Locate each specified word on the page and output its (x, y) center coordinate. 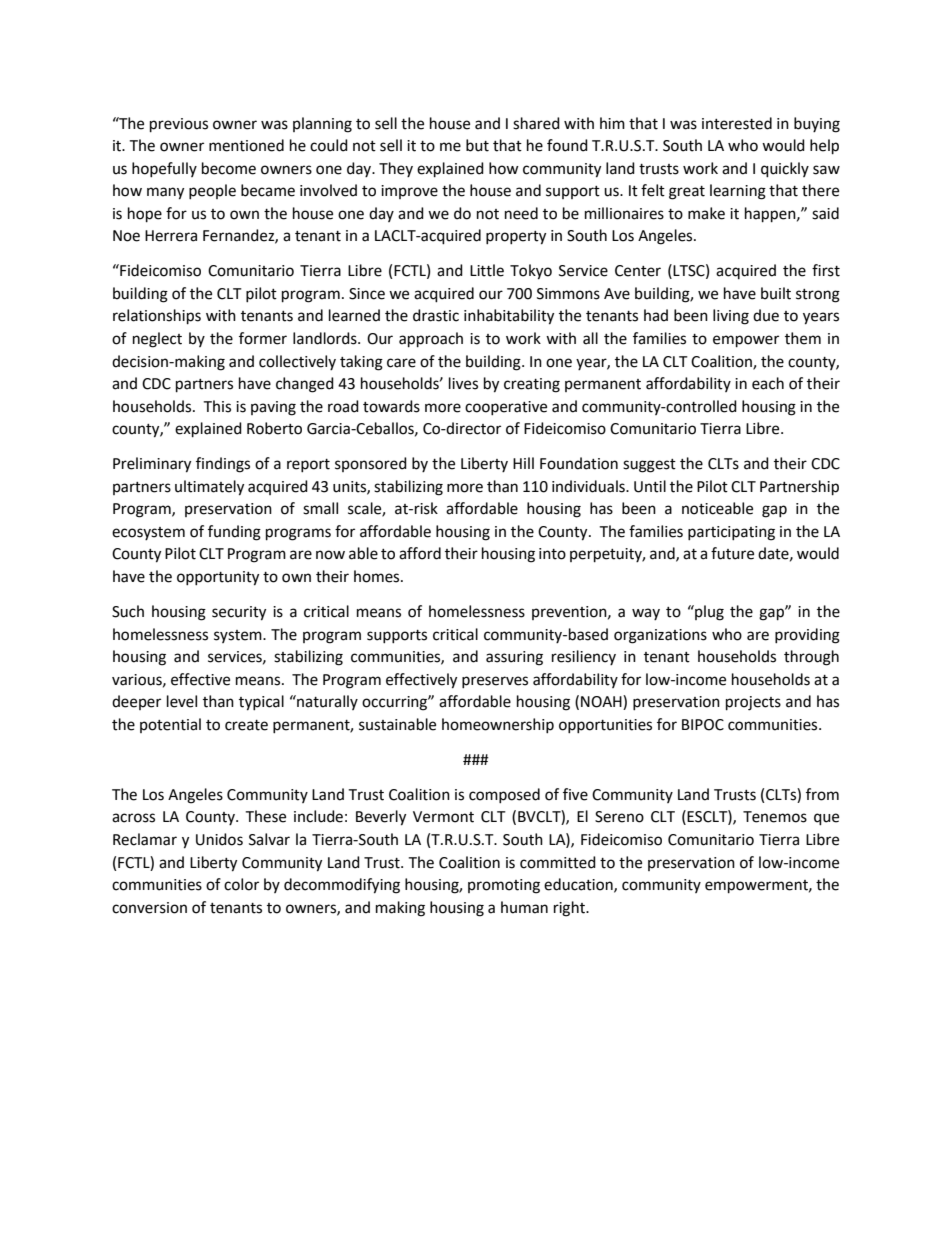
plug (708, 613)
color (241, 884)
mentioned (246, 145)
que (826, 819)
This (217, 406)
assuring (514, 658)
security (239, 613)
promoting (504, 886)
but (477, 145)
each (768, 383)
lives (463, 383)
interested (737, 123)
